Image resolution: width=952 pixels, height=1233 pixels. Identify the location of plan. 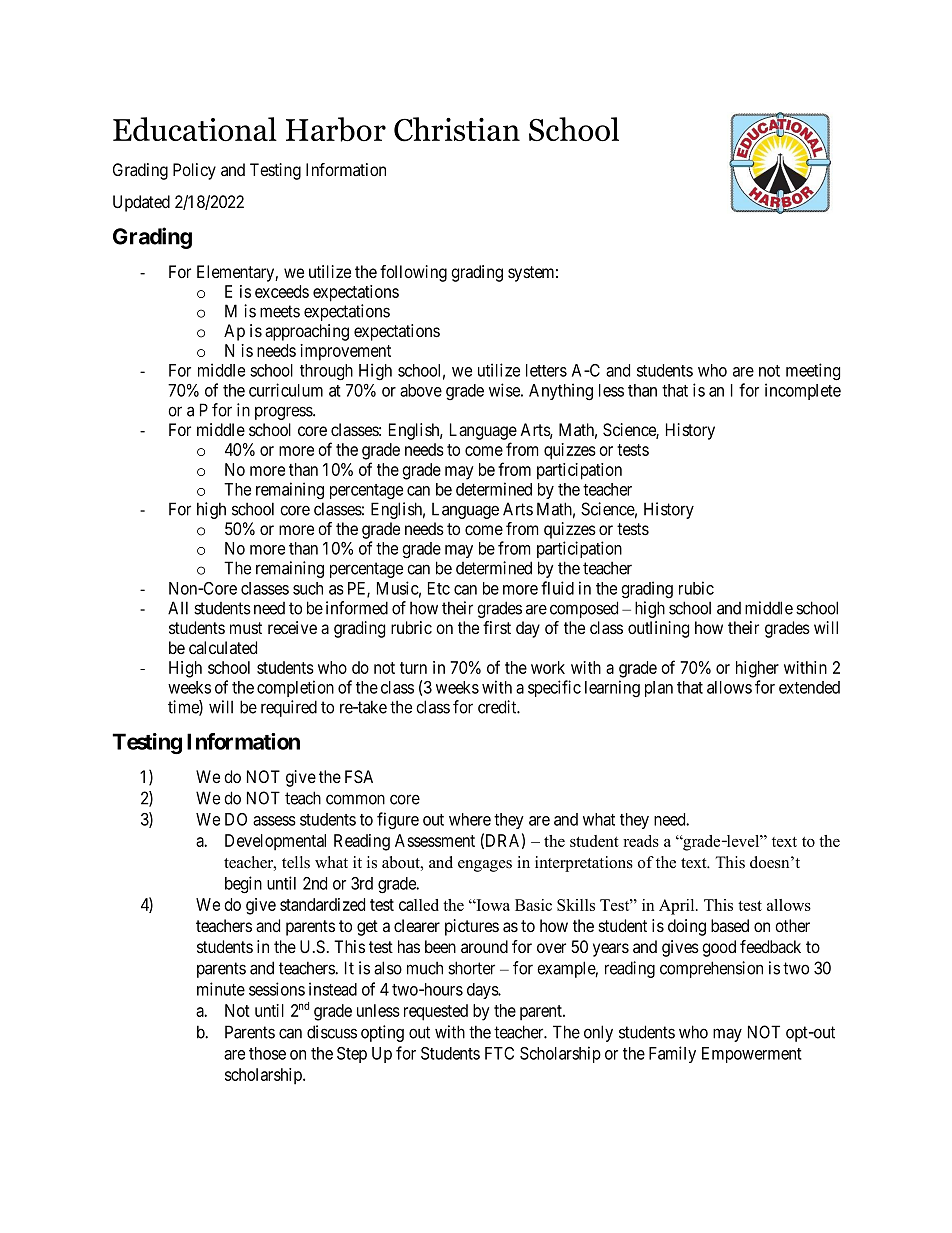
(659, 689).
